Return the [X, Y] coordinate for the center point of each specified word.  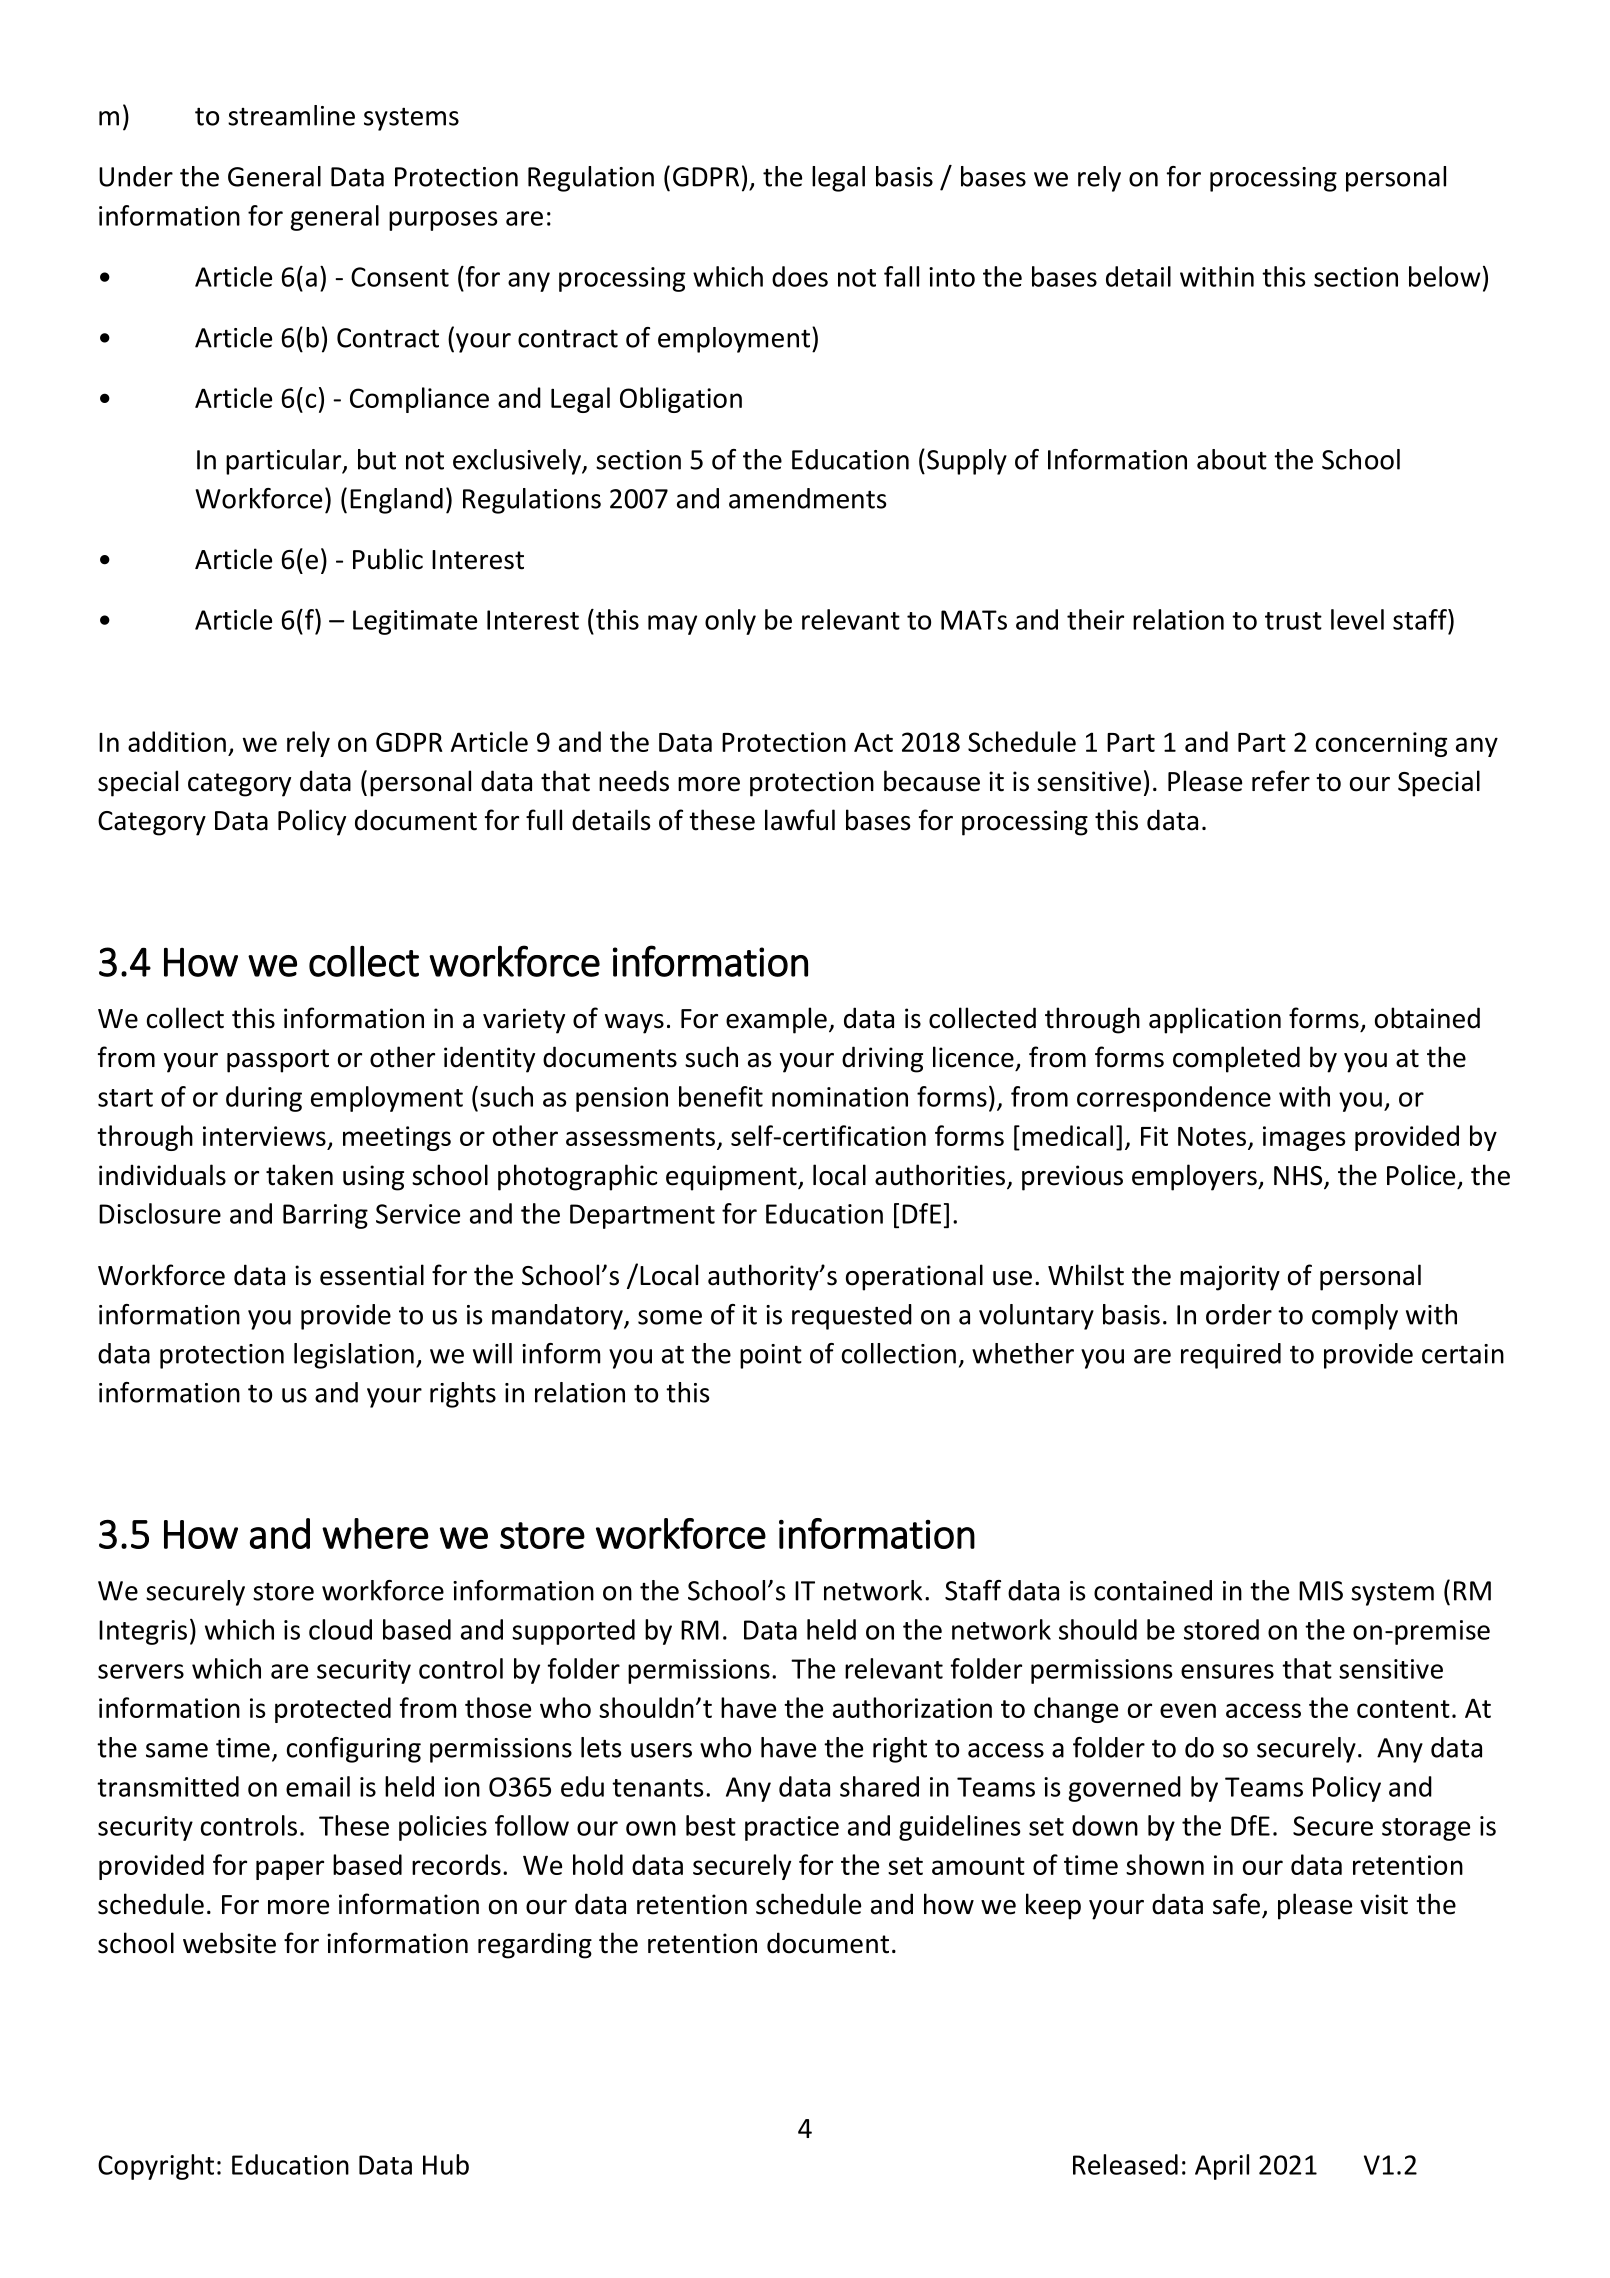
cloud [340, 1629]
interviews [264, 1136]
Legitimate [415, 622]
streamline [291, 115]
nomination [840, 1097]
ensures [1227, 1671]
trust [1293, 621]
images [1304, 1138]
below [1445, 276]
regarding [535, 1945]
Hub [446, 2164]
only [730, 622]
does [800, 276]
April [1222, 2167]
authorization [912, 1707]
